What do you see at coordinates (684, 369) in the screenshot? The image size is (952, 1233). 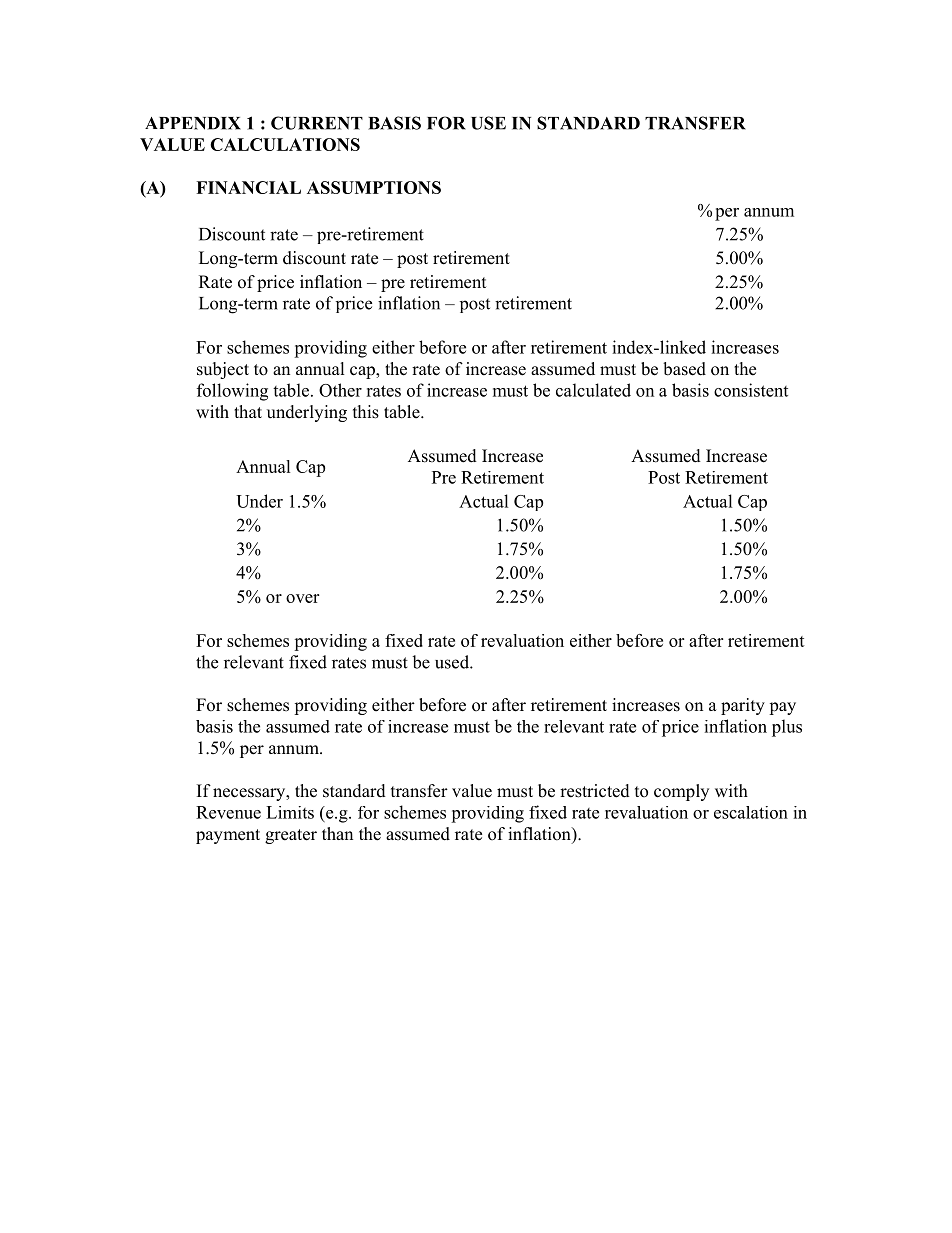 I see `based` at bounding box center [684, 369].
